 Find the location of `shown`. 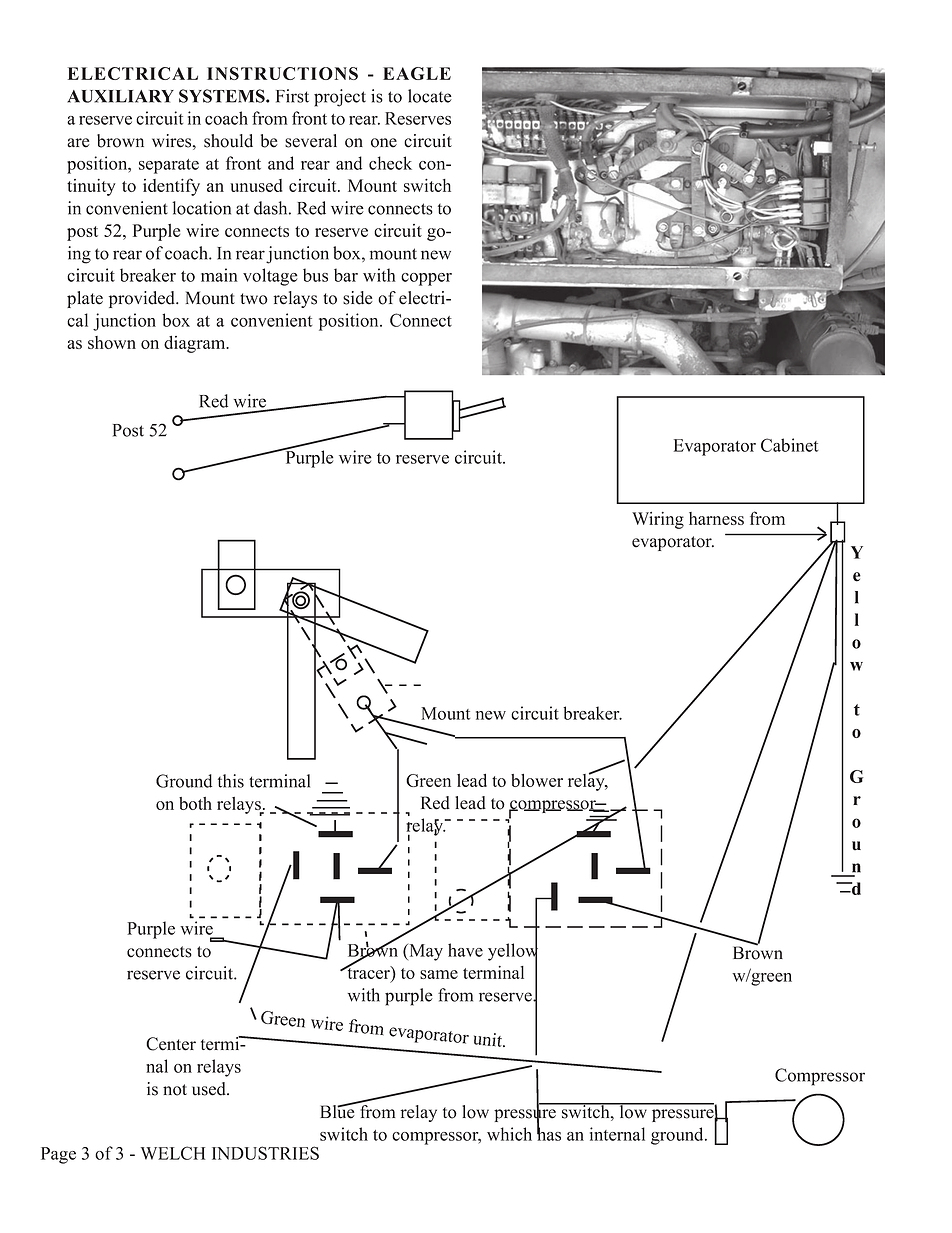

shown is located at coordinates (112, 342).
